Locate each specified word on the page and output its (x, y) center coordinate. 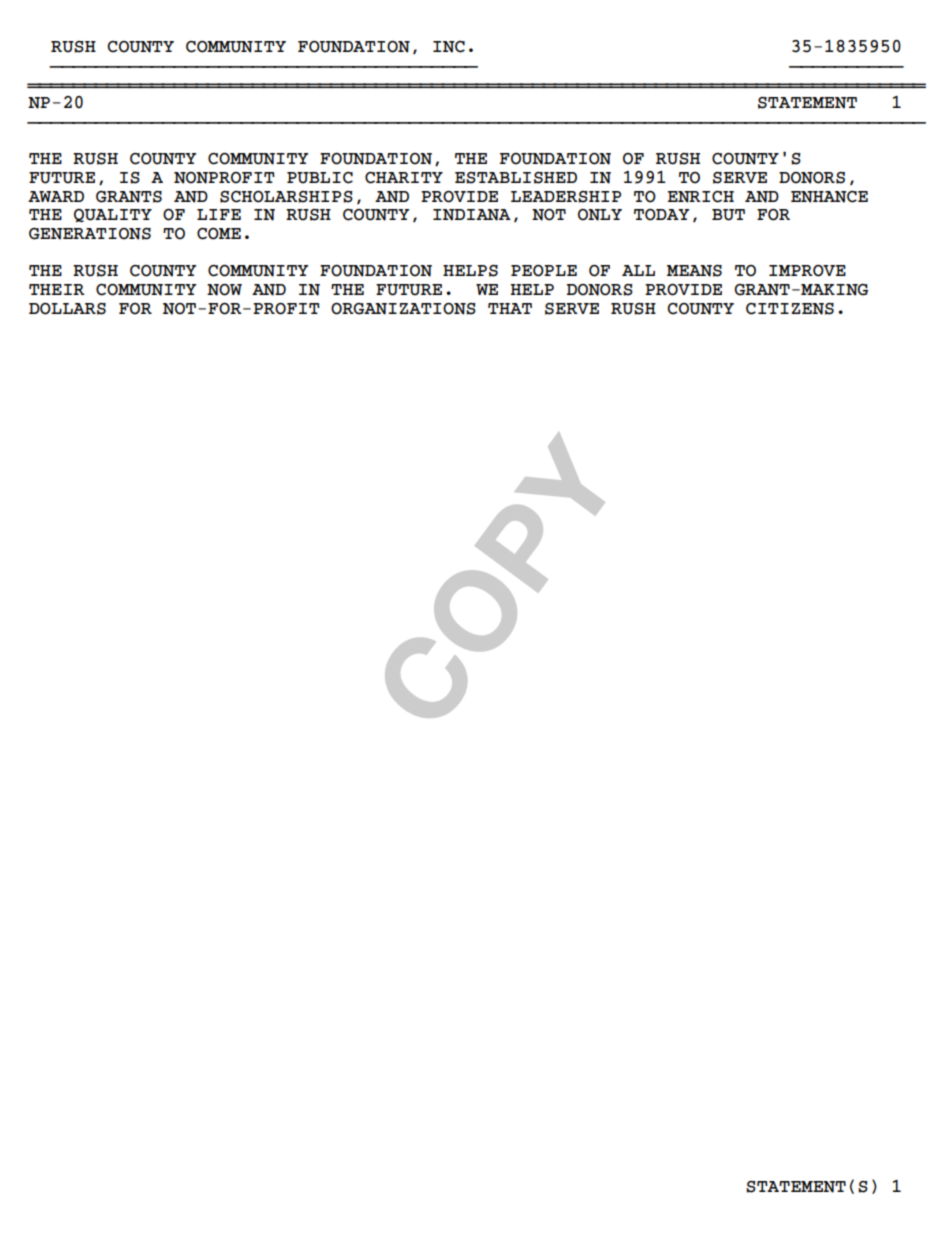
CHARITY (404, 178)
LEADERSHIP (566, 197)
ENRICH (701, 197)
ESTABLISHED (516, 178)
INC (449, 47)
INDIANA (472, 215)
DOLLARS (67, 309)
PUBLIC (320, 178)
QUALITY (113, 215)
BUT (728, 215)
